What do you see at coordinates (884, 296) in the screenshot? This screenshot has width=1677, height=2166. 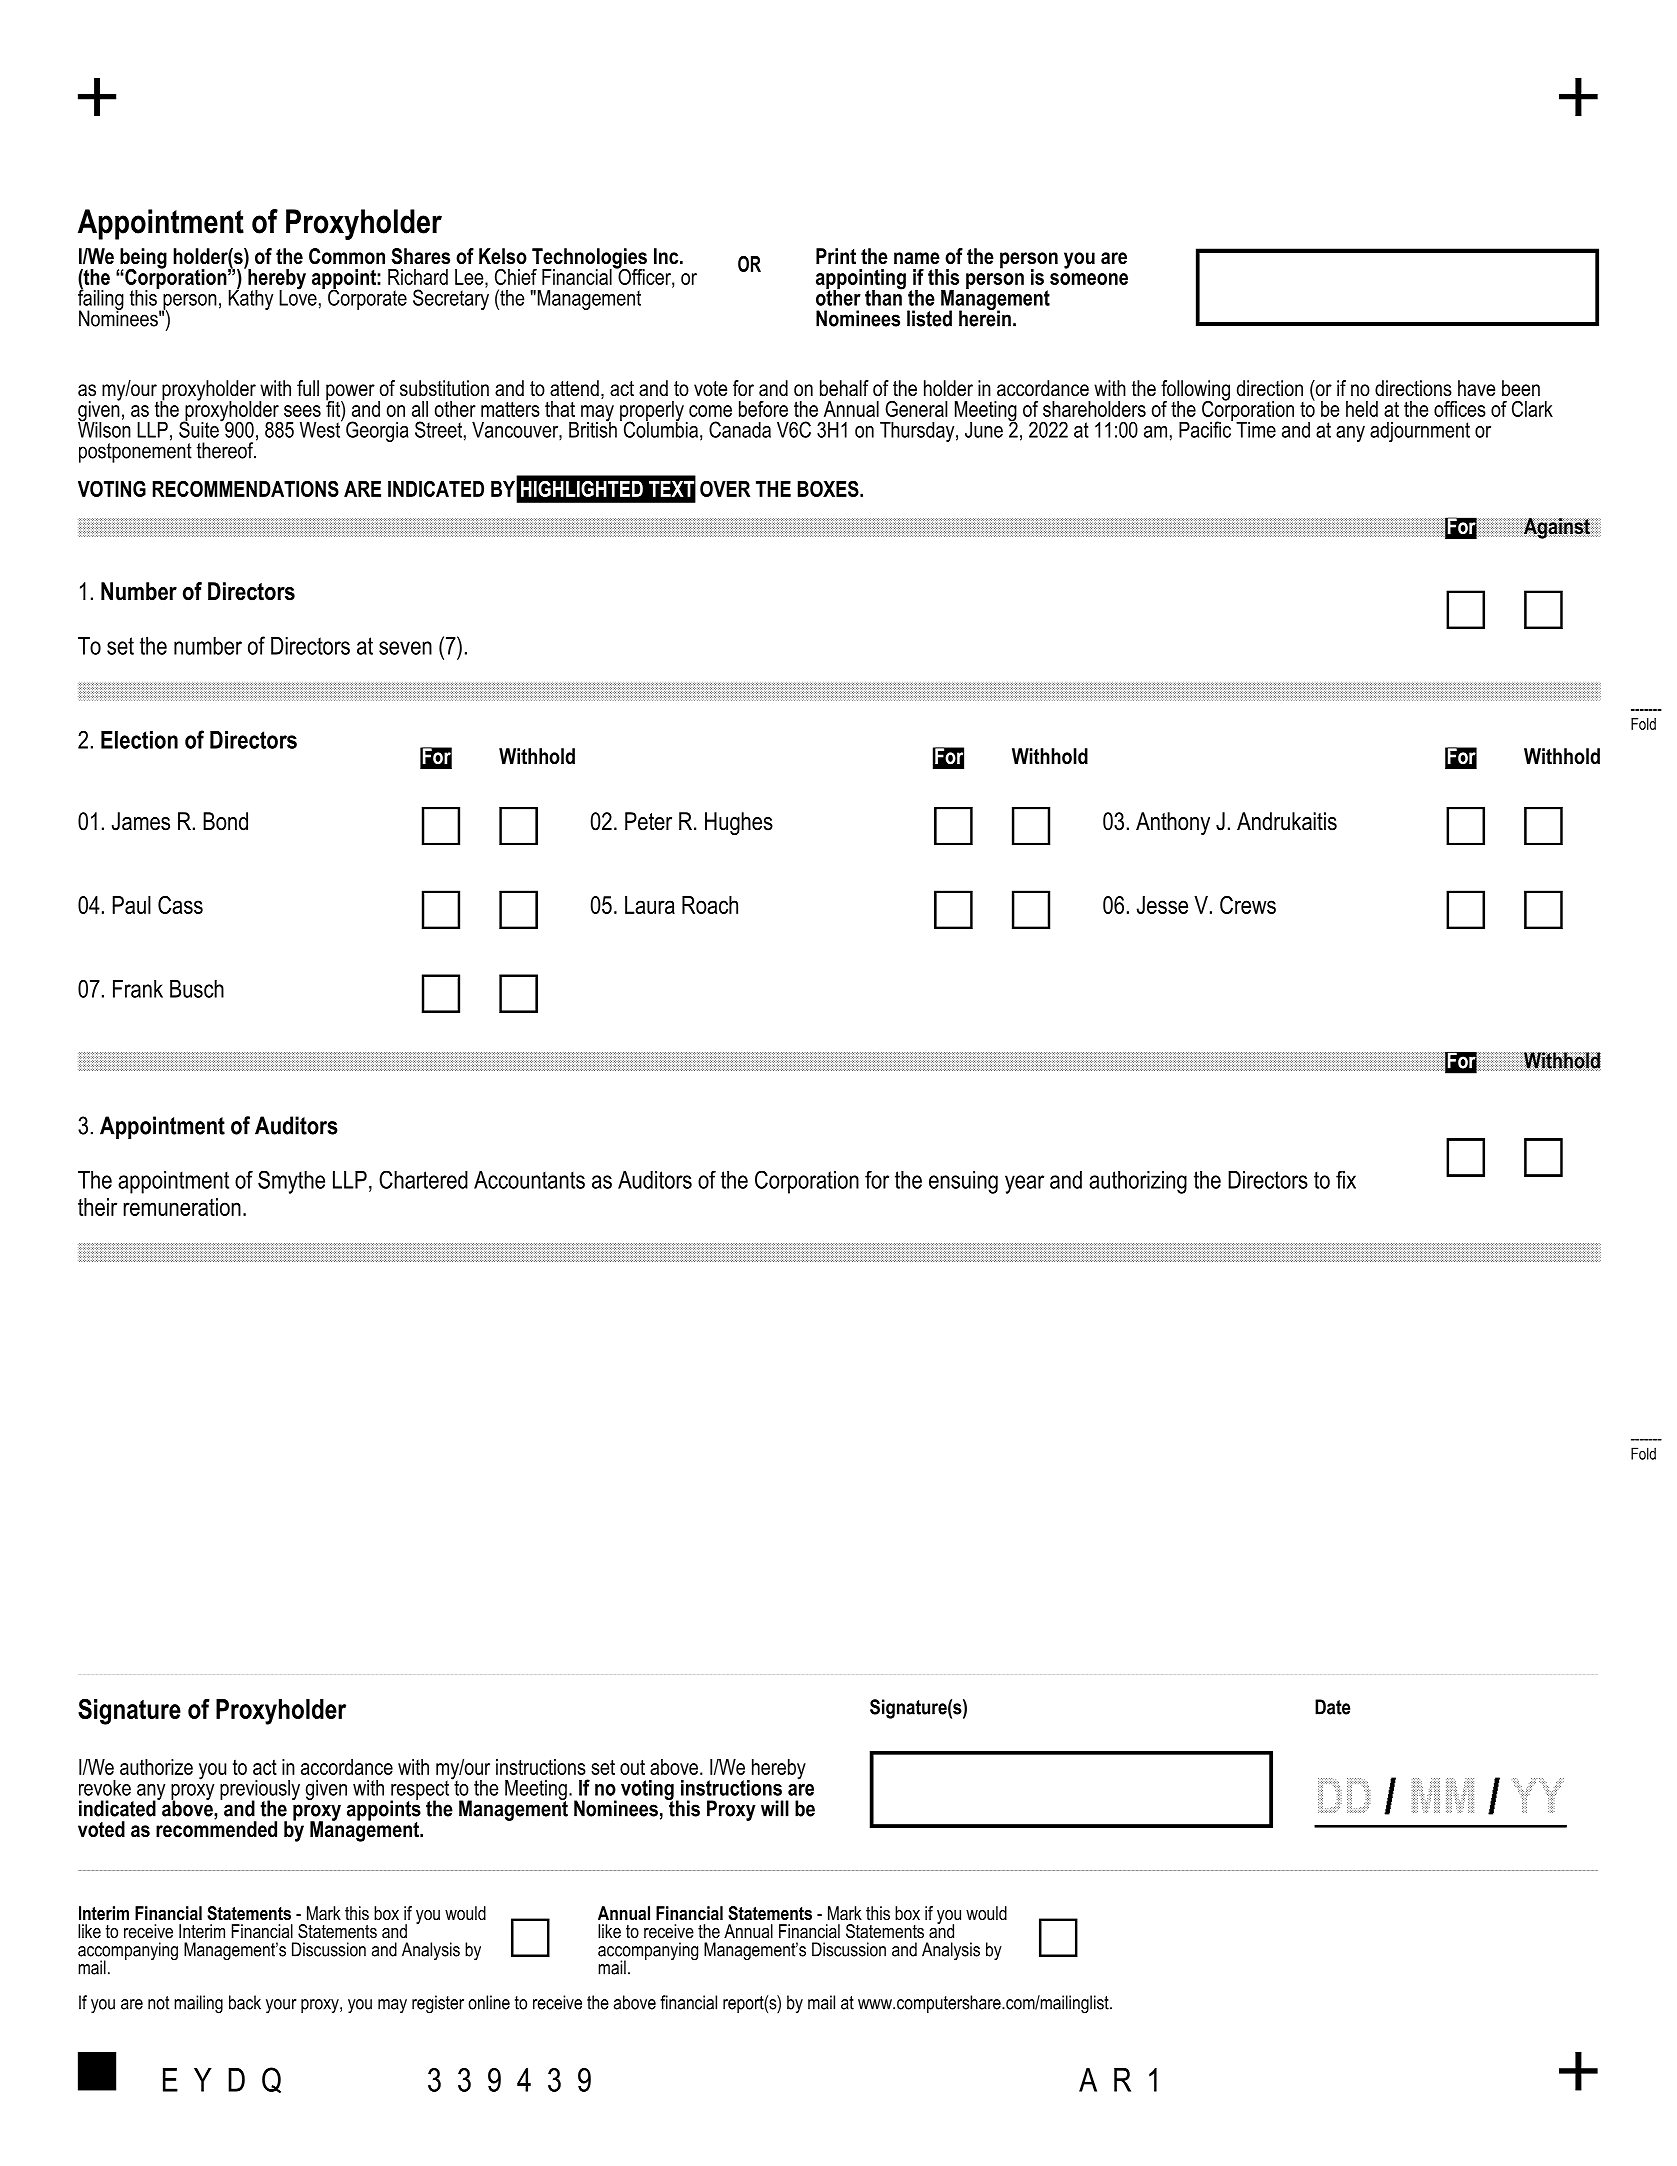 I see `than` at bounding box center [884, 296].
